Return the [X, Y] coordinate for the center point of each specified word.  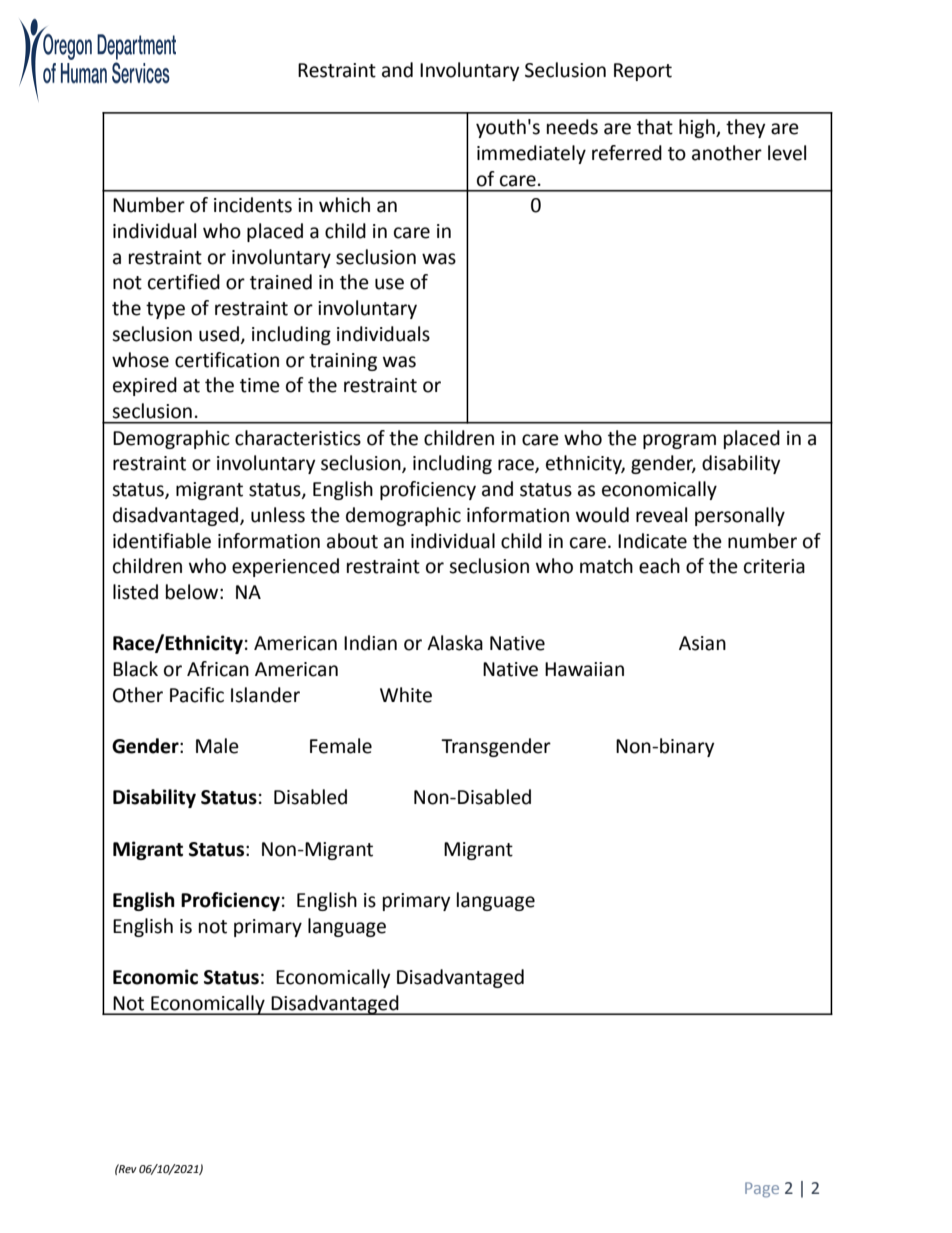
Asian [702, 643]
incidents [253, 205]
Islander [265, 695]
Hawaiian [584, 669]
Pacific [197, 695]
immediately [531, 154]
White [406, 695]
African [218, 669]
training [343, 362]
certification [227, 360]
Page [762, 1190]
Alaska [455, 643]
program [679, 441]
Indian [370, 643]
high [698, 128]
